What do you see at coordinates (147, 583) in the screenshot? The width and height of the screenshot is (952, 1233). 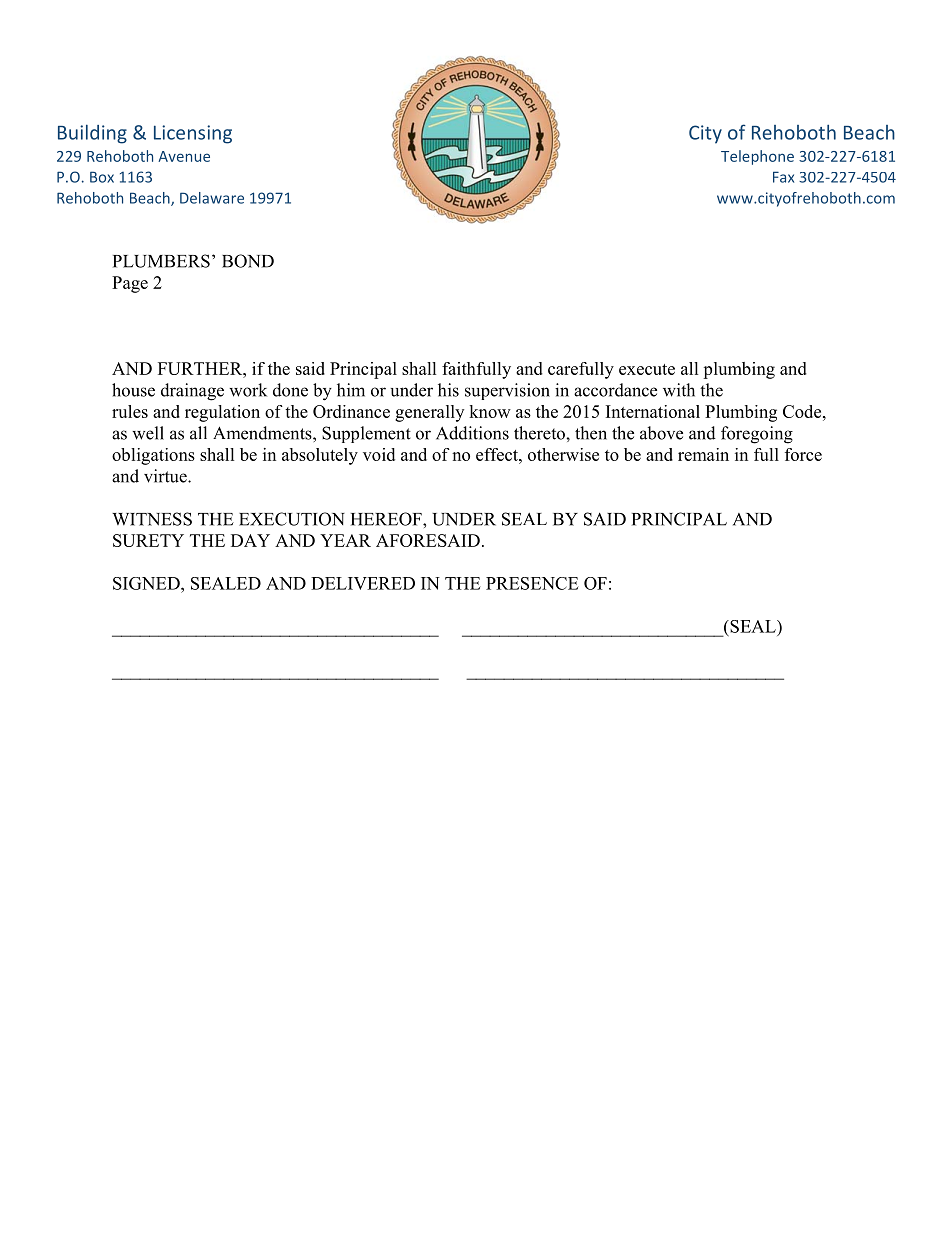 I see `SIGNED` at bounding box center [147, 583].
